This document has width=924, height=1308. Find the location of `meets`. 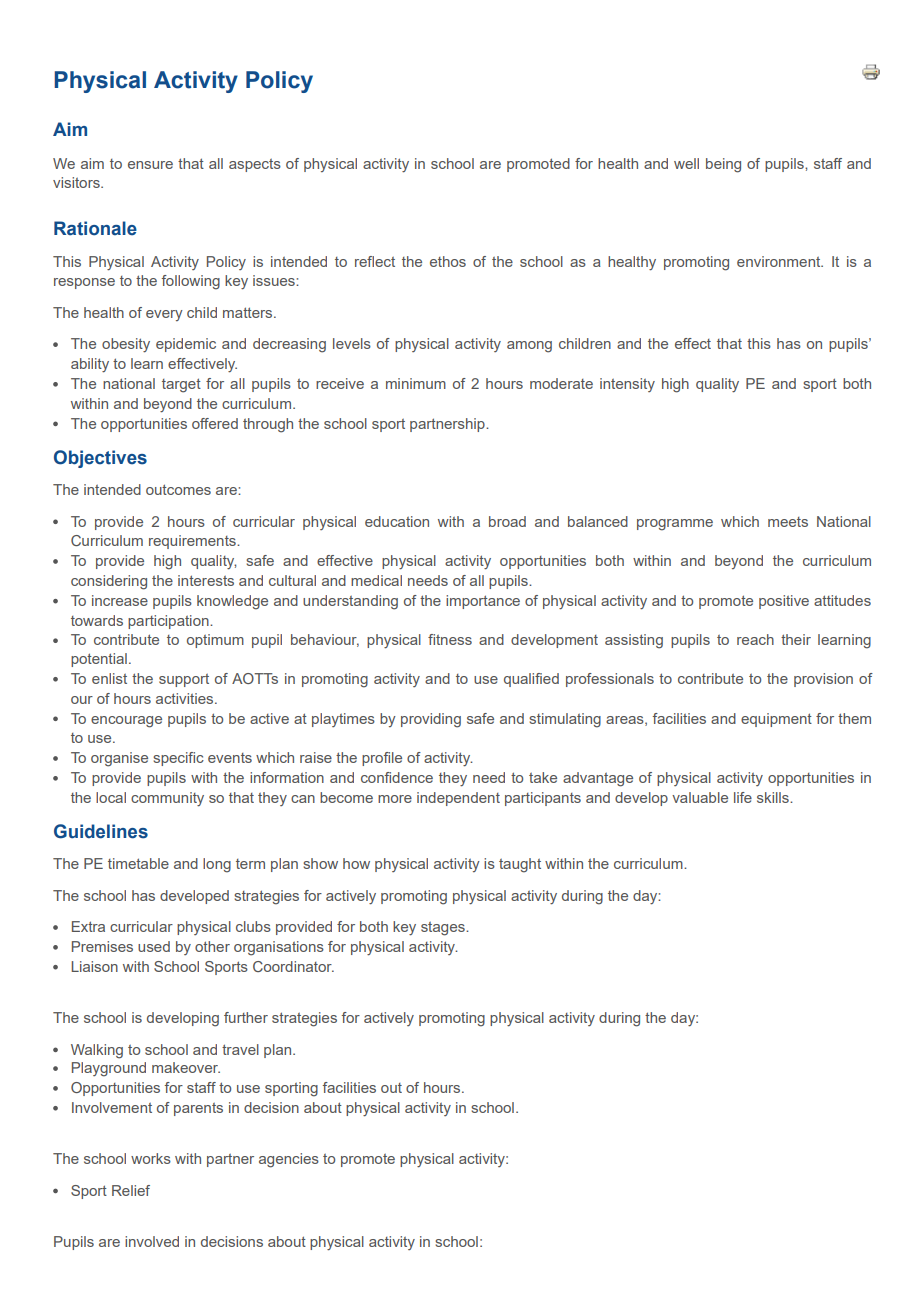

meets is located at coordinates (788, 522).
